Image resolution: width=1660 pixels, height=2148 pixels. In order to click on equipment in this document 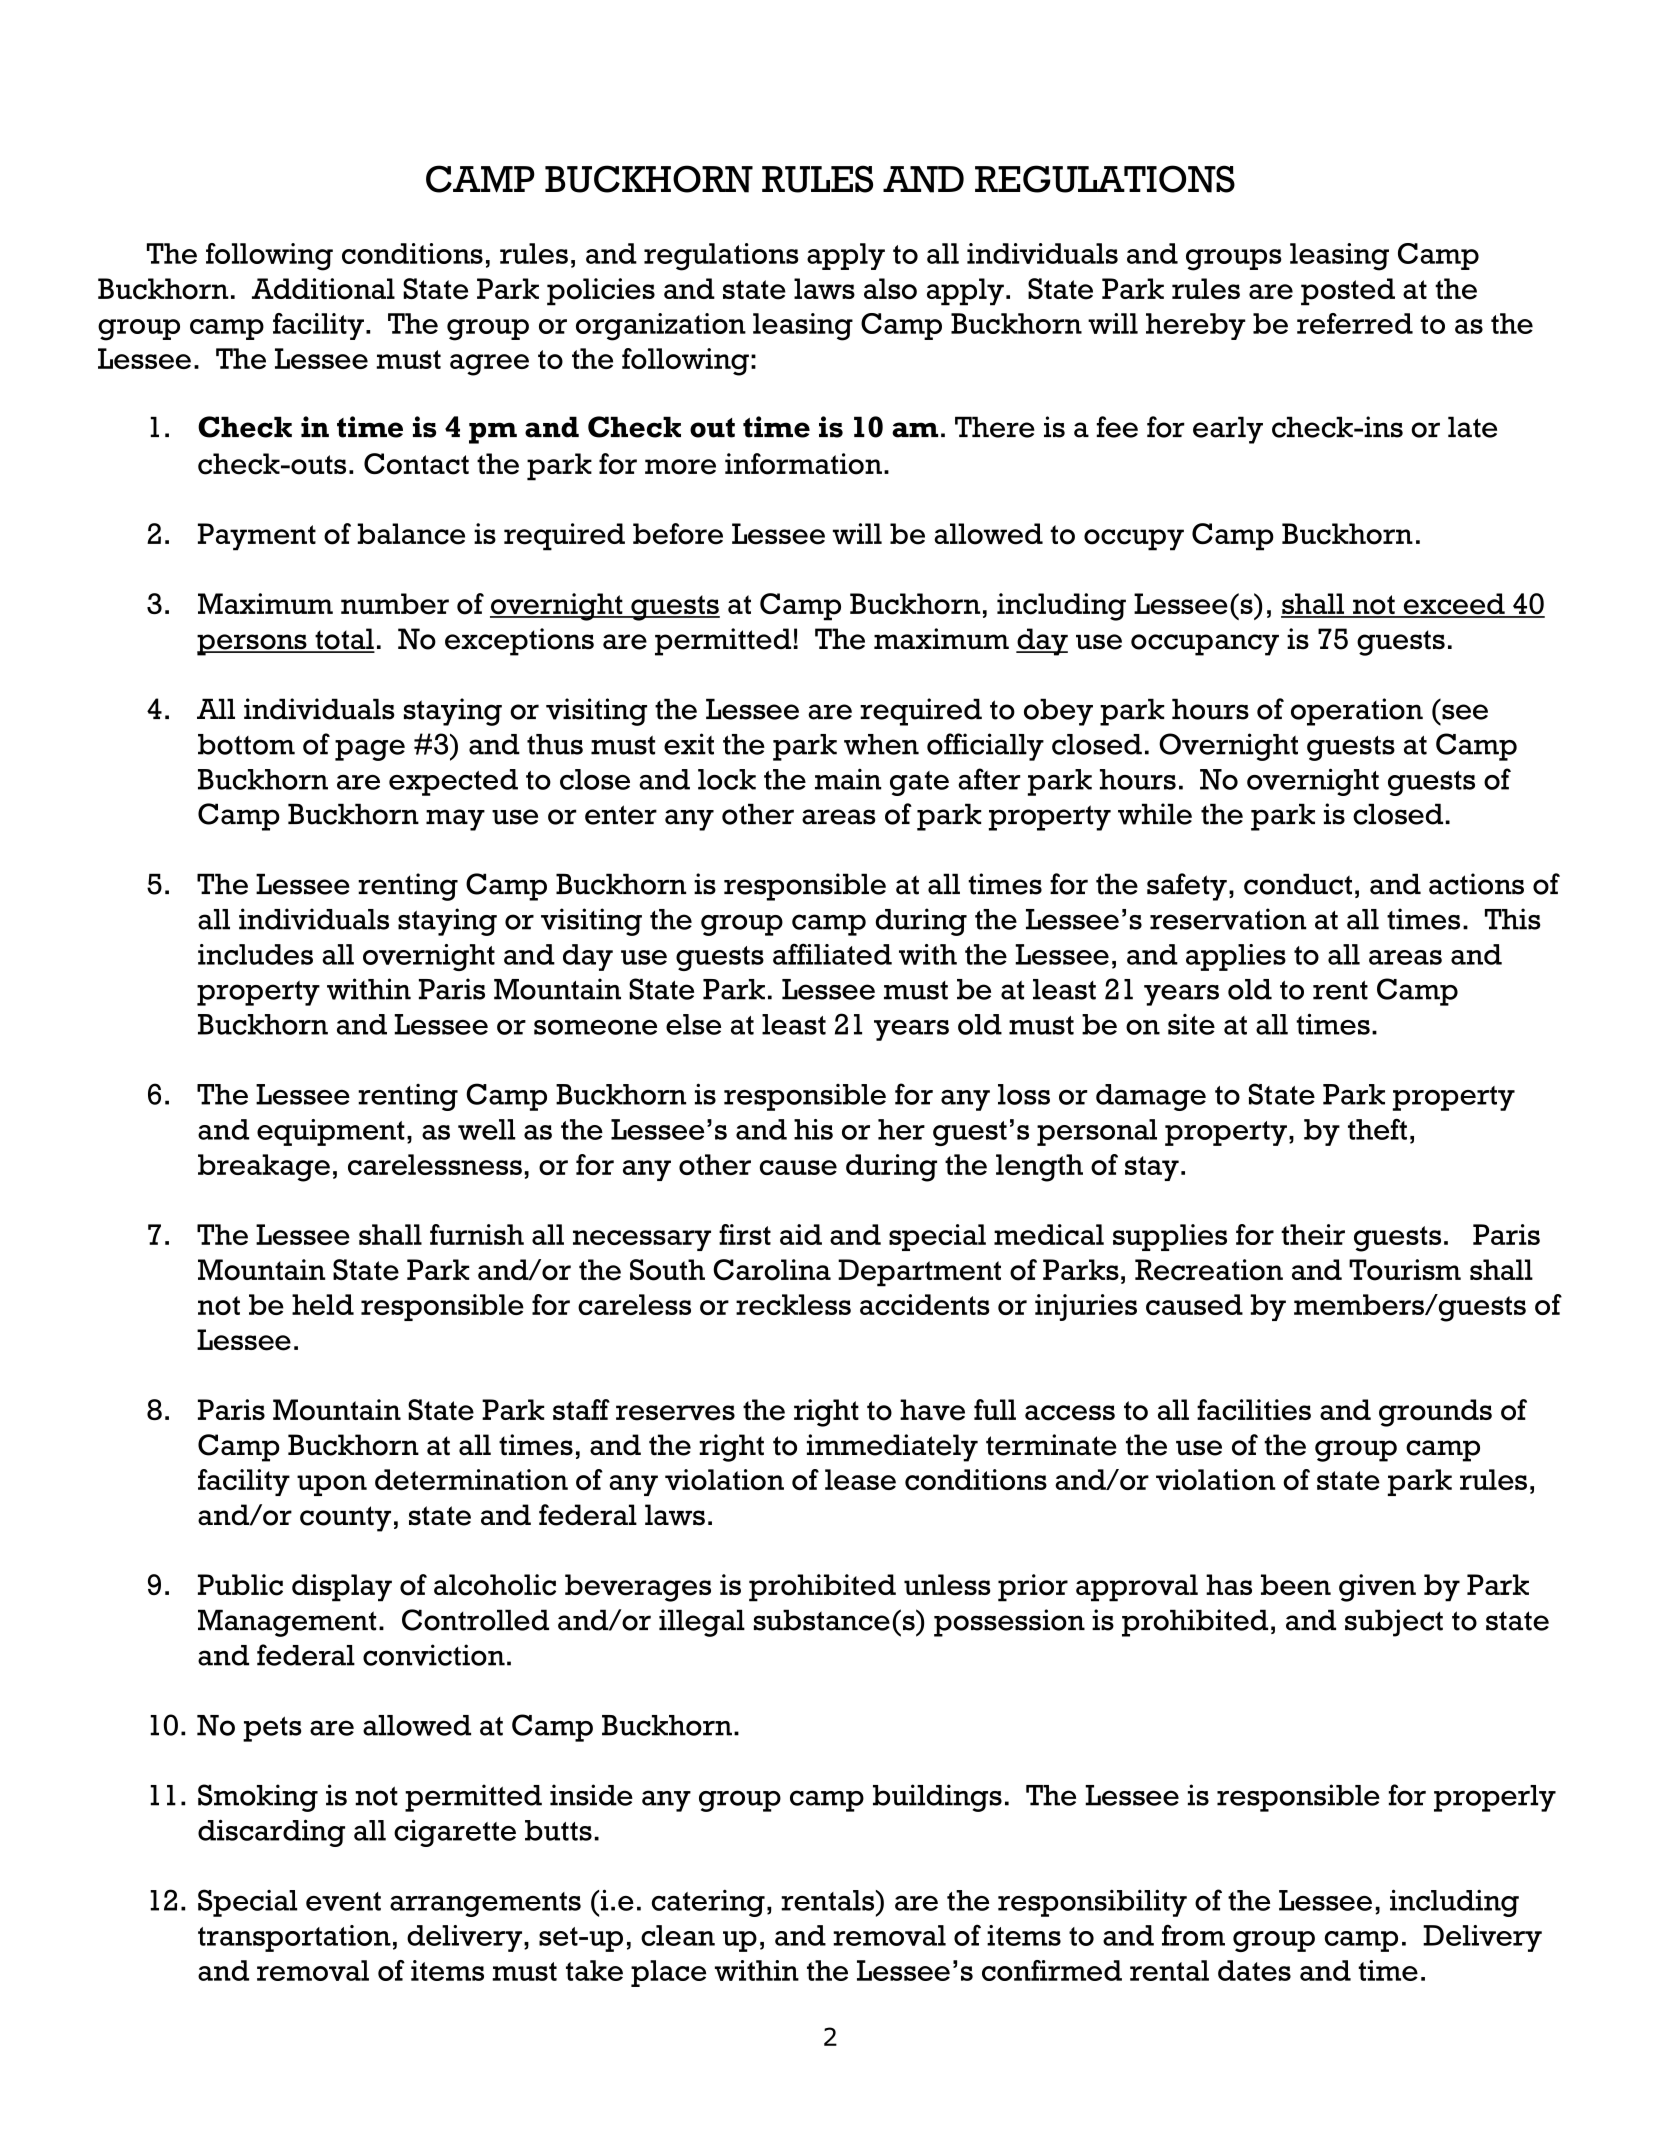, I will do `click(331, 1132)`.
